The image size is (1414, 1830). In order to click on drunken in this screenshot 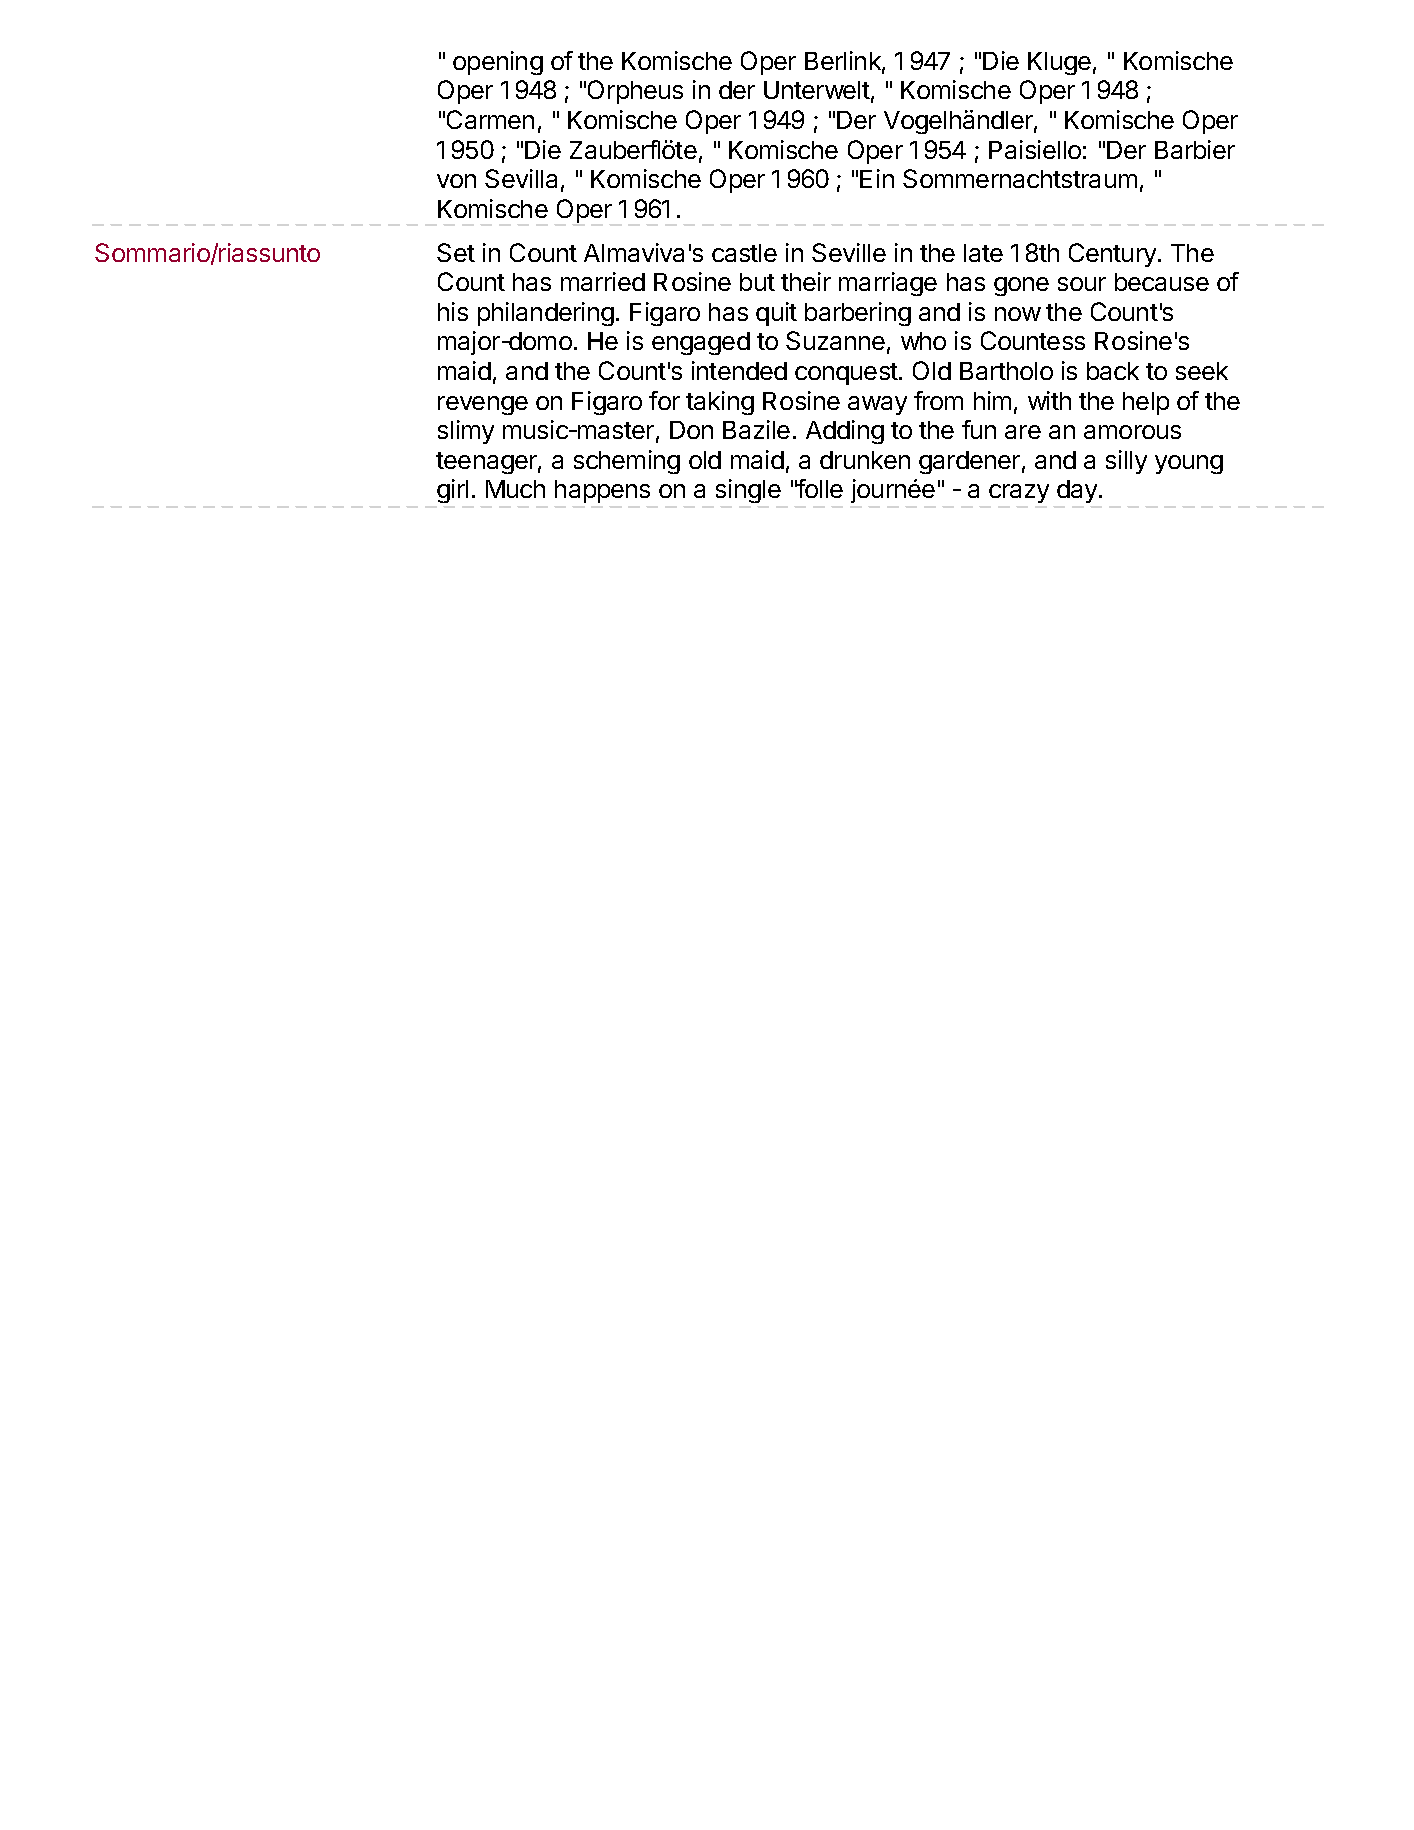, I will do `click(865, 460)`.
